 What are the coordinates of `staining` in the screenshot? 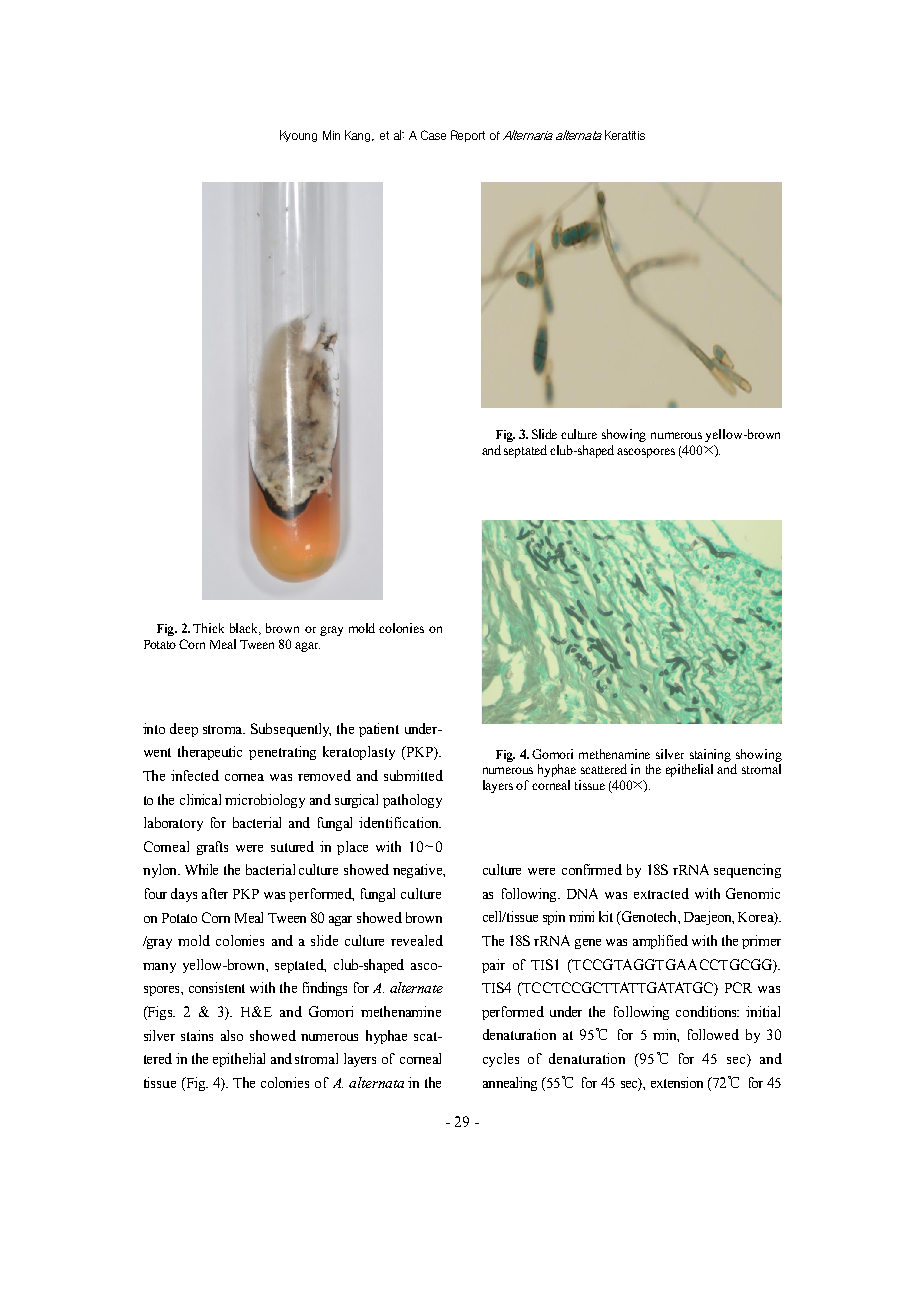 It's located at (710, 755).
